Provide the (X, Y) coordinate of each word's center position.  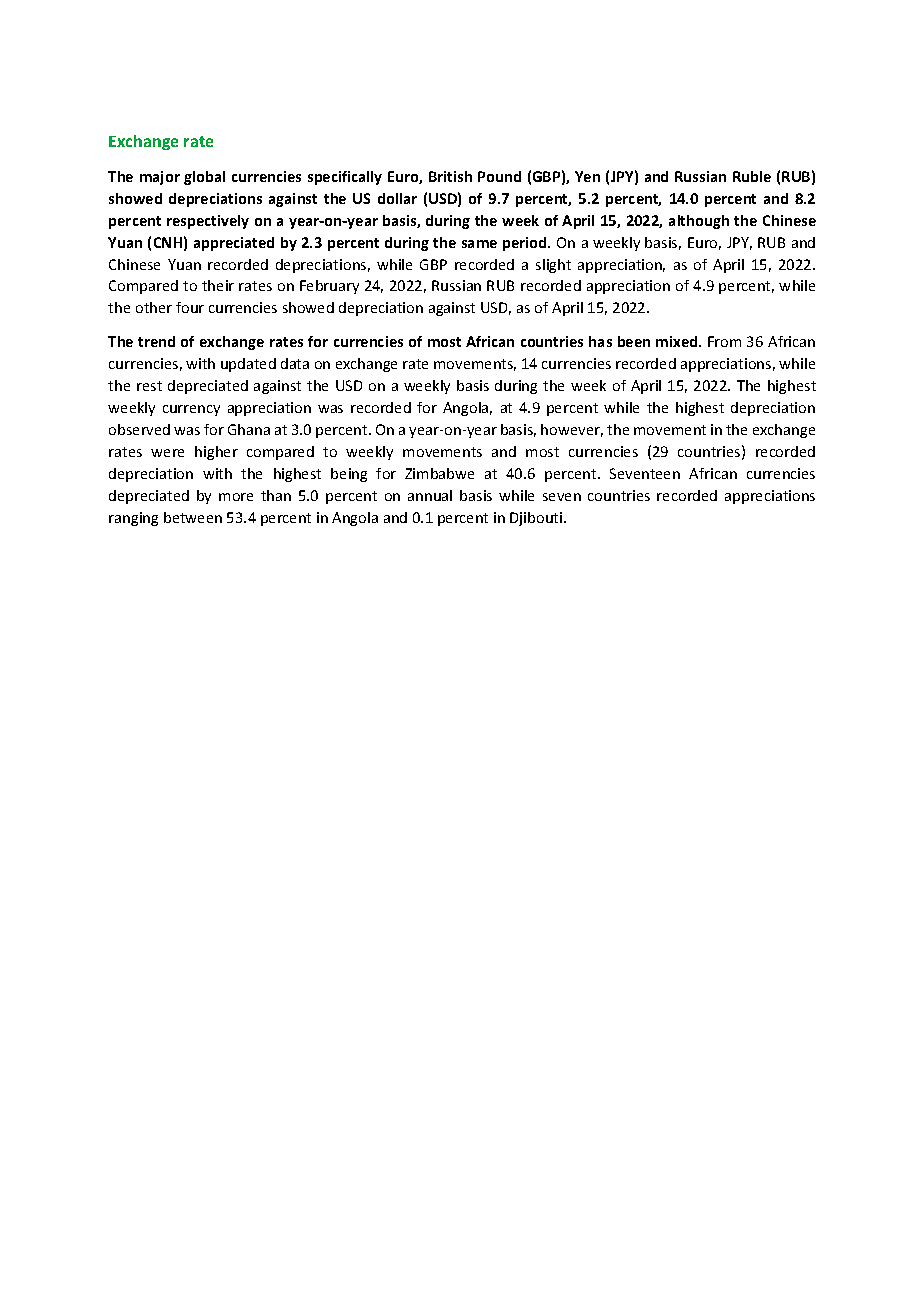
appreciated (234, 244)
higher (216, 453)
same (479, 244)
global (204, 178)
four (190, 307)
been (634, 341)
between (193, 517)
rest (149, 386)
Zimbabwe (439, 473)
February (329, 287)
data (295, 363)
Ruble (752, 176)
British (450, 176)
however (572, 430)
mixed (678, 341)
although (699, 222)
